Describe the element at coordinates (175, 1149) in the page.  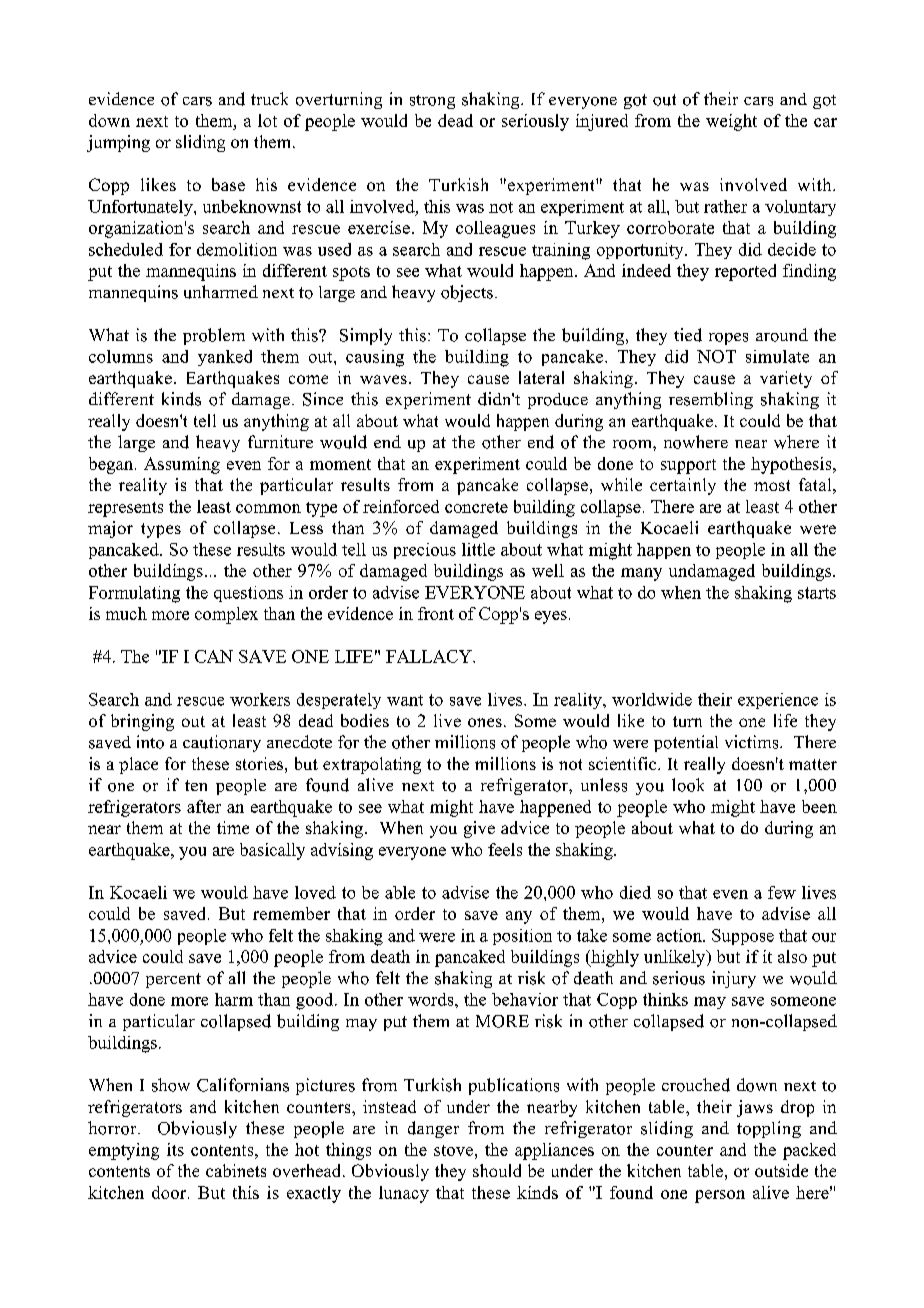
I see `its` at that location.
